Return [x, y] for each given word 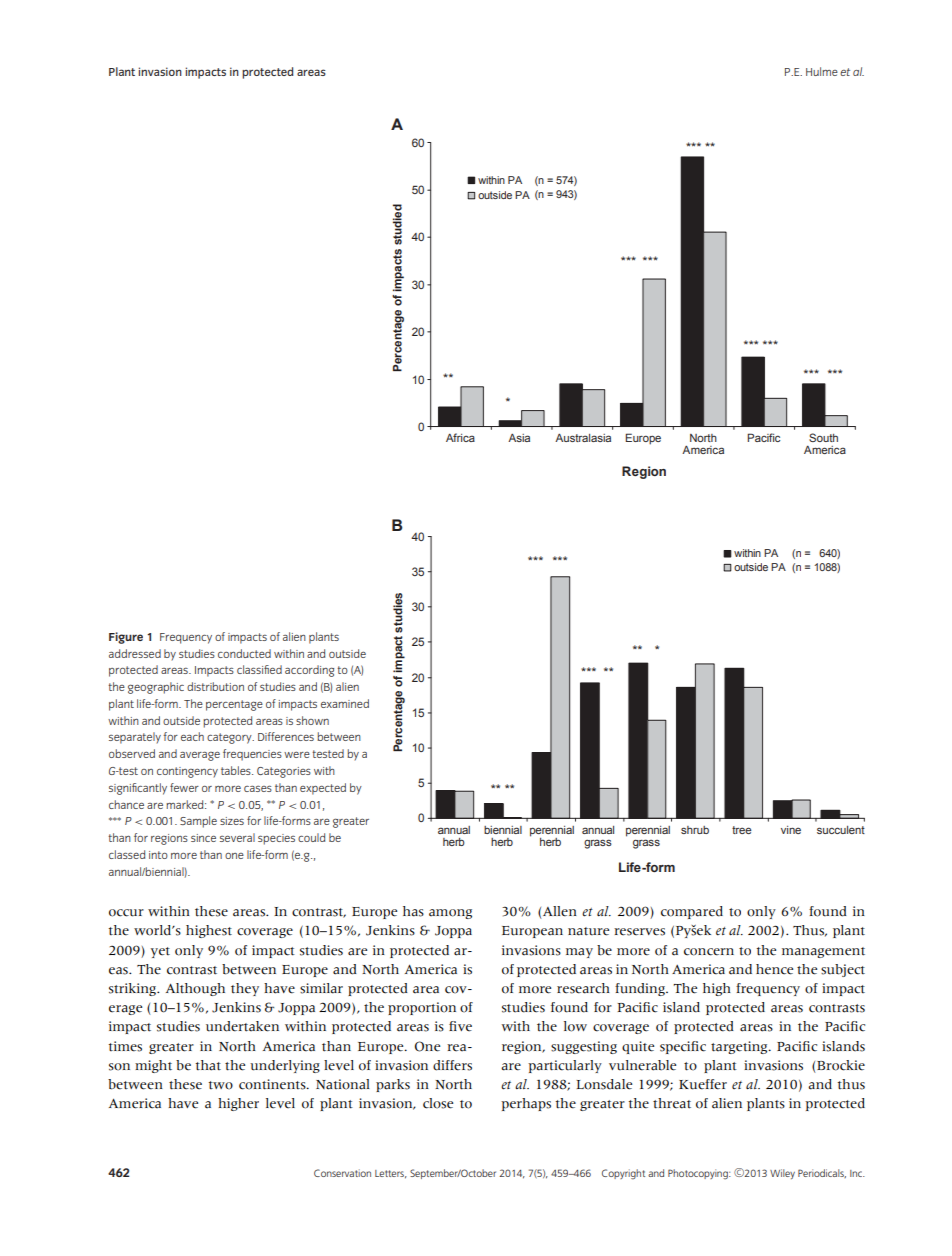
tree [742, 830]
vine [791, 830]
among [450, 914]
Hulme [822, 71]
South [823, 437]
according [309, 671]
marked [186, 804]
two [221, 1085]
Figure [126, 638]
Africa [460, 437]
